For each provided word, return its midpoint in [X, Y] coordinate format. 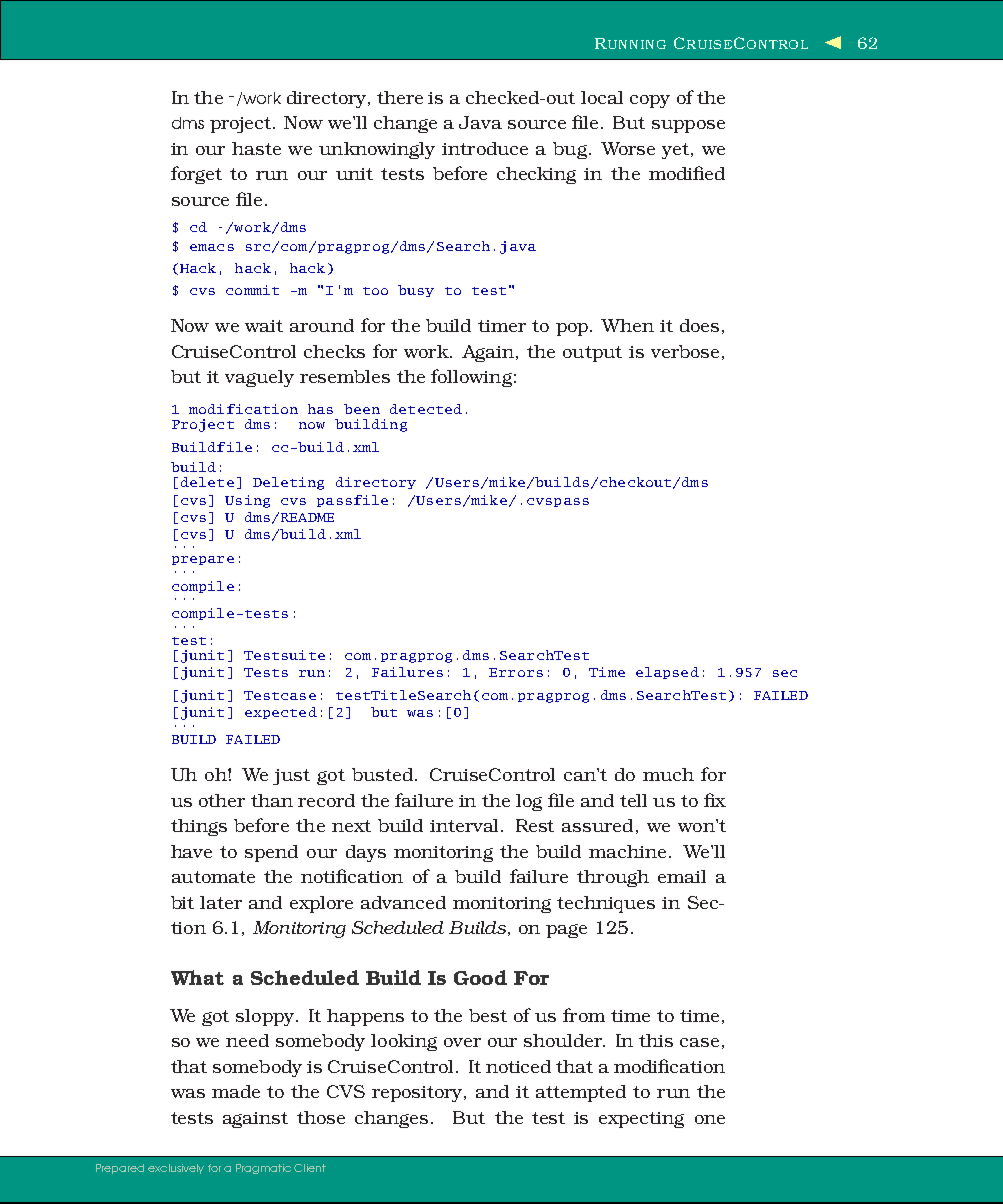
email [682, 876]
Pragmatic [263, 1169]
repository [419, 1094]
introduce [485, 148]
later [221, 902]
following [471, 378]
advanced [403, 902]
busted [382, 774]
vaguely [259, 378]
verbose [685, 351]
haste [256, 148]
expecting [641, 1120]
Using [247, 501]
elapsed [667, 673]
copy [650, 101]
